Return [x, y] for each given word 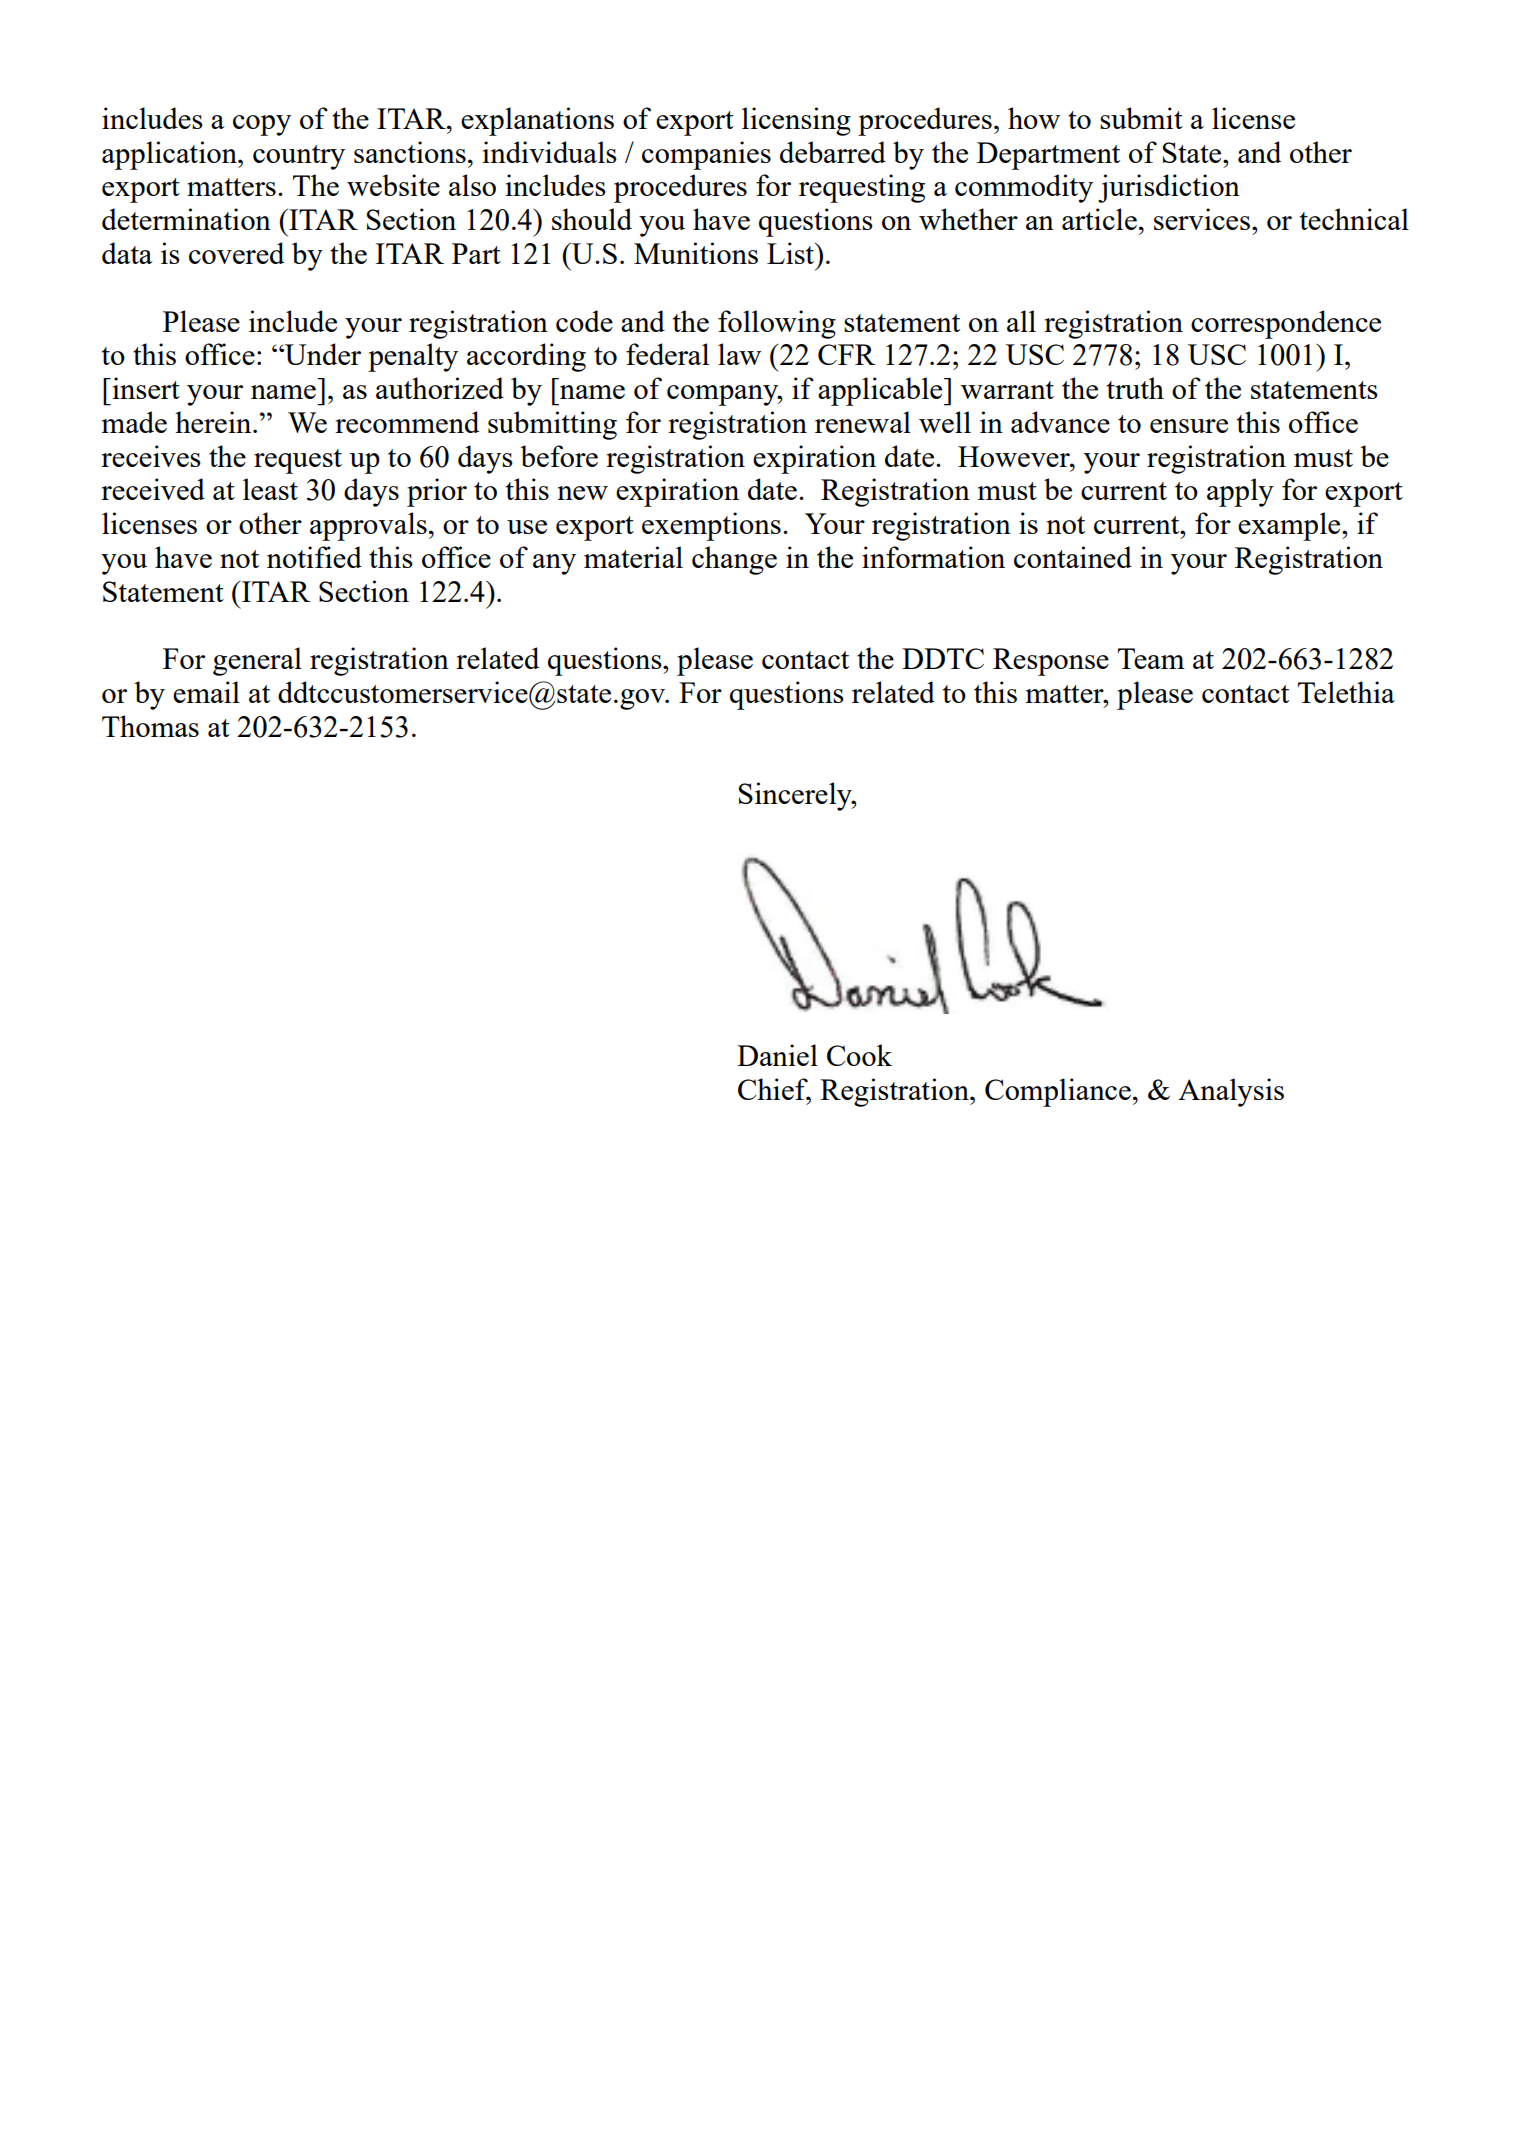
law [739, 354]
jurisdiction [1169, 188]
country [299, 157]
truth [1135, 388]
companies [706, 155]
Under [322, 354]
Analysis [1231, 1092]
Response [1051, 662]
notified [314, 557]
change [734, 560]
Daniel [777, 1055]
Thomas [150, 726]
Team [1151, 658]
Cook [859, 1055]
